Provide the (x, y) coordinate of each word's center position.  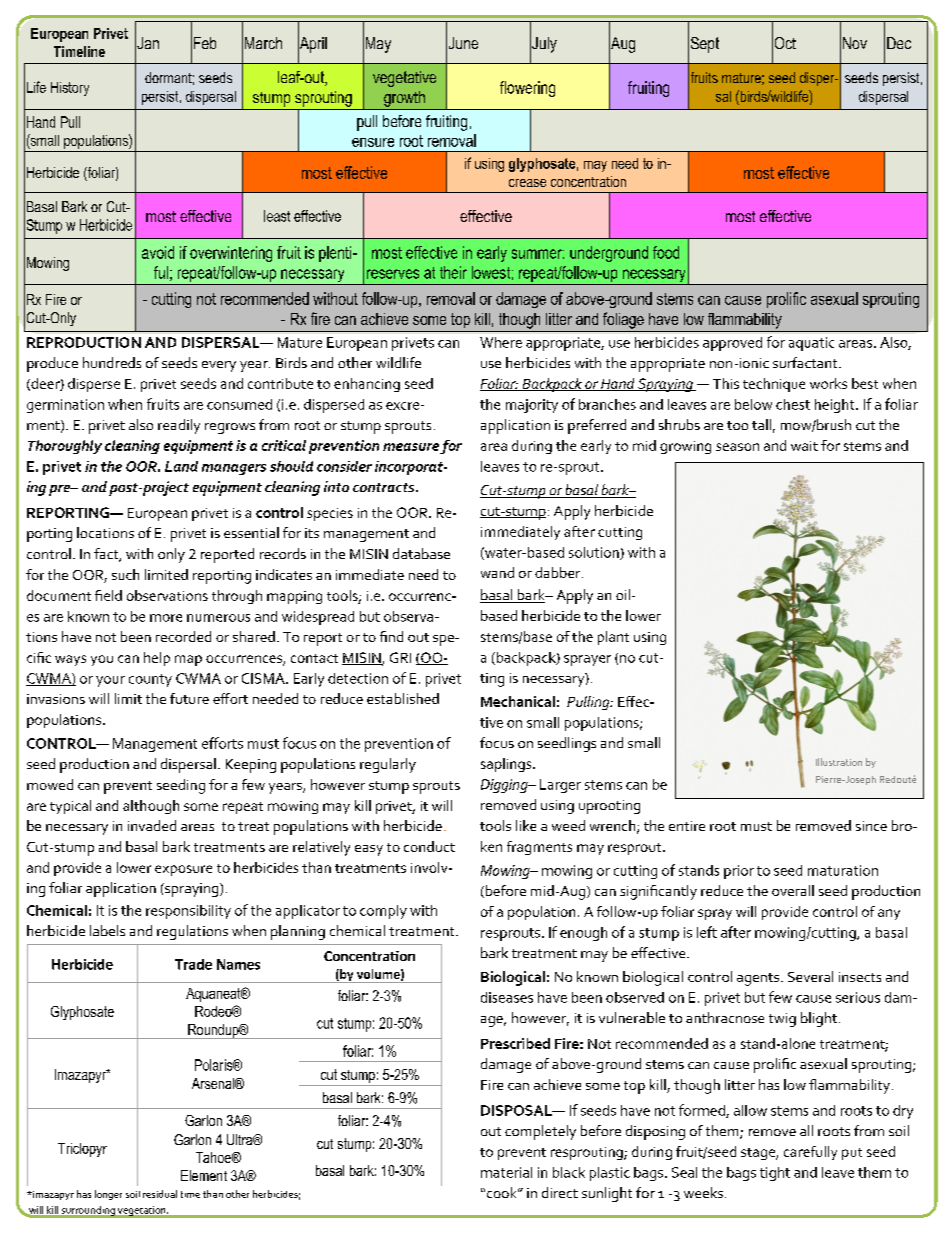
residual (160, 1194)
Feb (205, 43)
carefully (810, 1153)
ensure (373, 142)
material (506, 1172)
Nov (855, 43)
